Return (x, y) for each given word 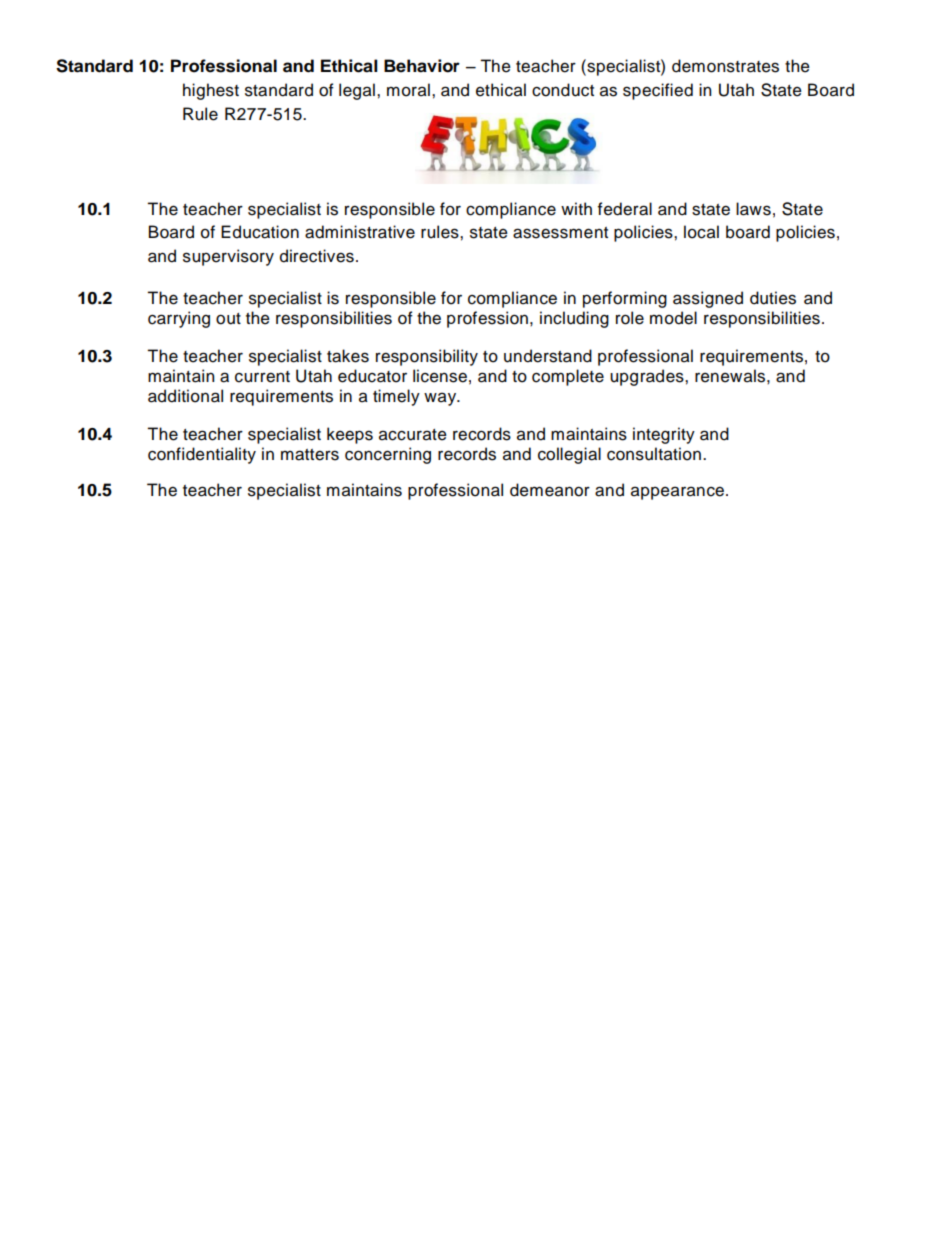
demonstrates (725, 66)
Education (260, 232)
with (576, 208)
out (228, 319)
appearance (679, 493)
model (673, 318)
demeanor (550, 490)
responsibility (427, 357)
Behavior (422, 66)
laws (753, 209)
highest (211, 91)
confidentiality (202, 455)
